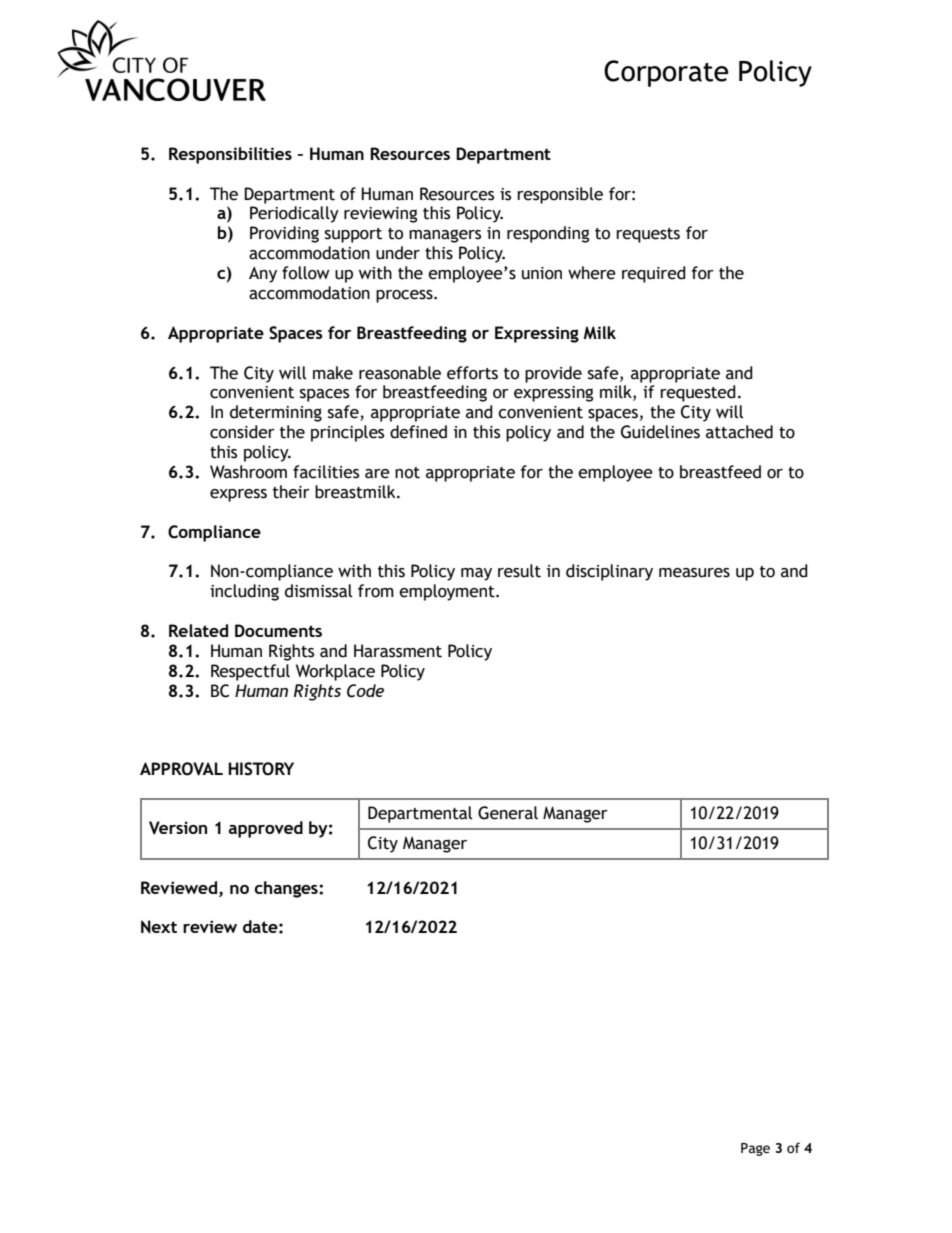  I want to click on responsible, so click(560, 195).
